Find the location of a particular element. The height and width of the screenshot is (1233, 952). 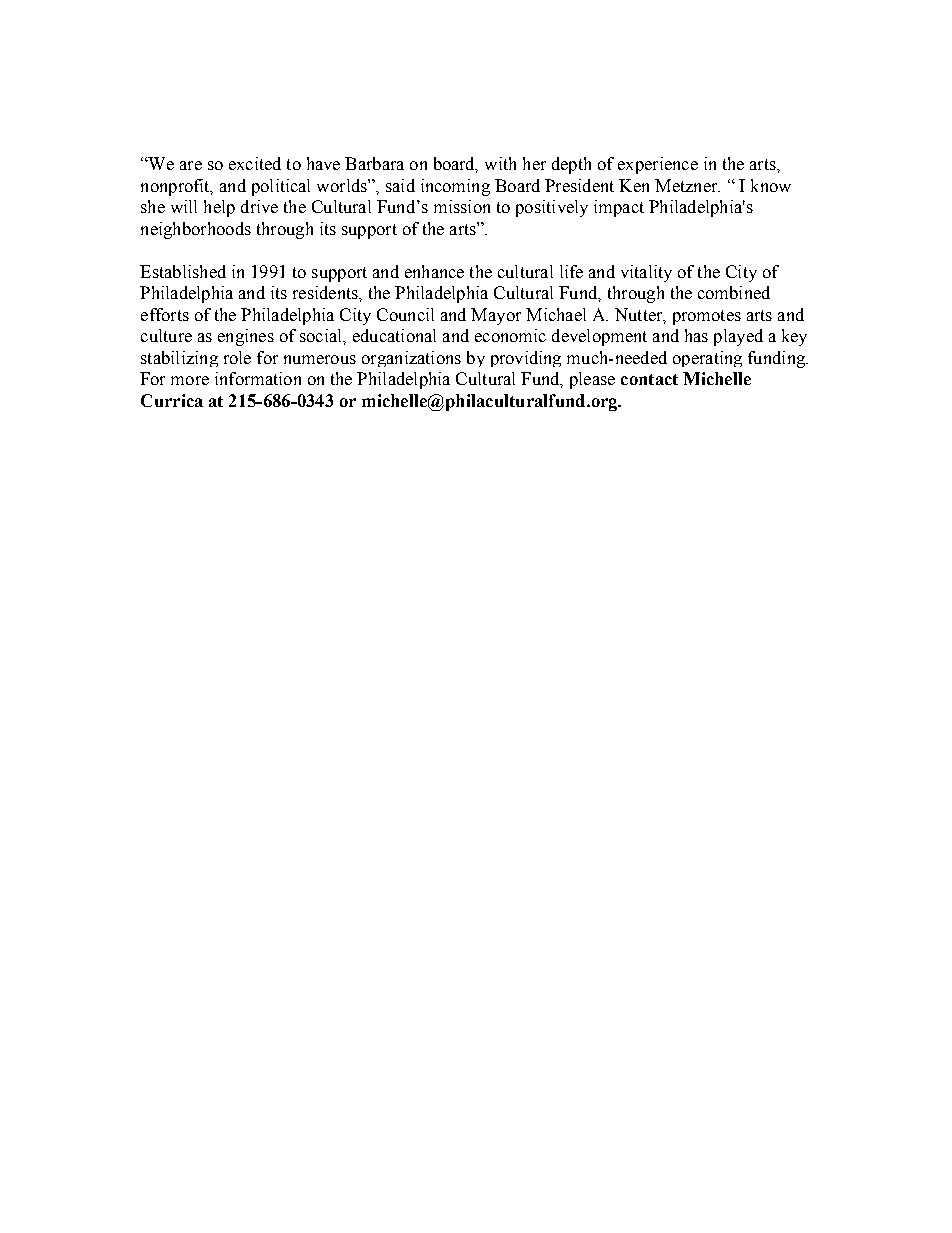

has is located at coordinates (696, 335).
